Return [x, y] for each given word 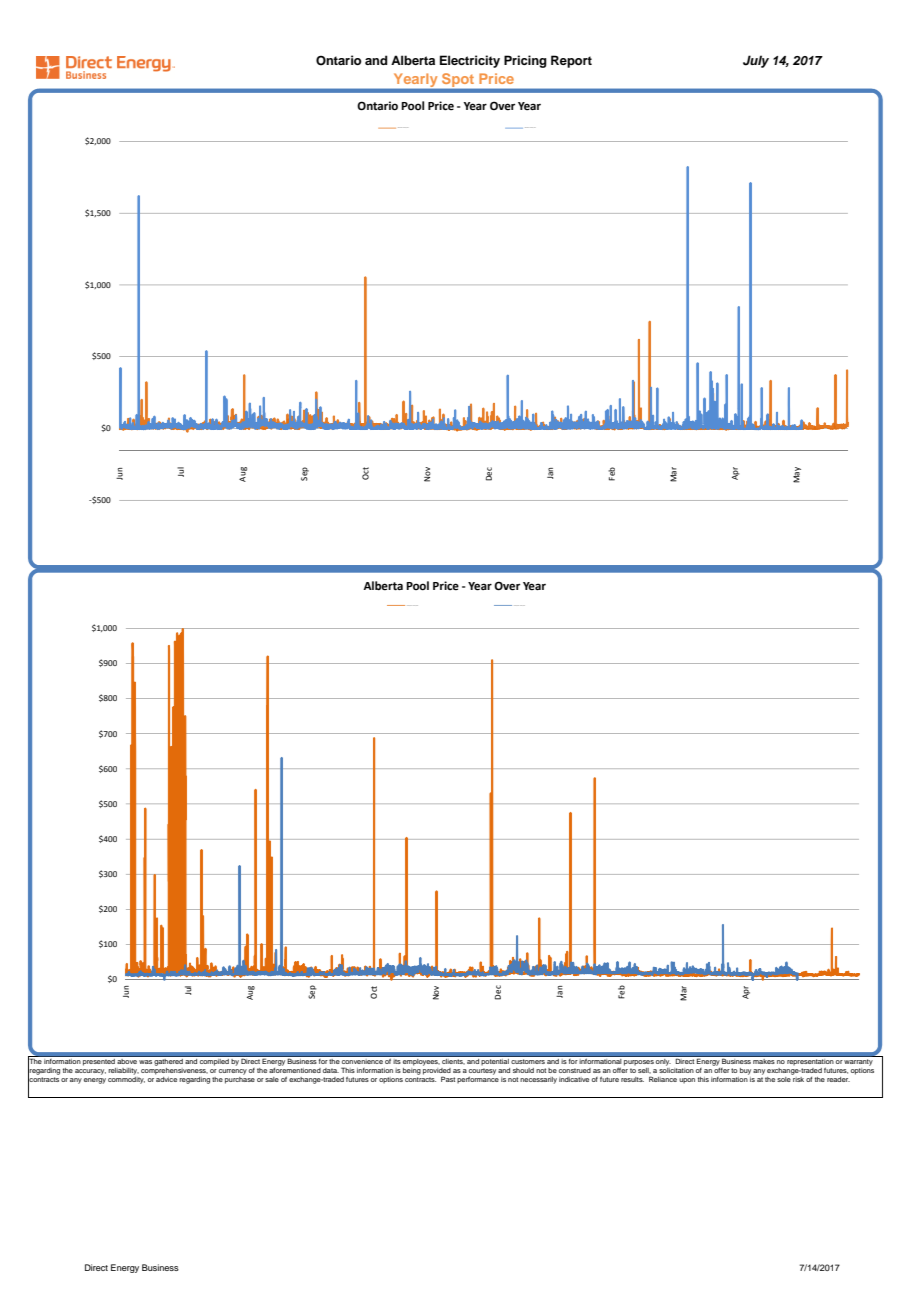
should [523, 1070]
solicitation [676, 1069]
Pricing [525, 61]
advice [166, 1078]
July [756, 61]
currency [233, 1072]
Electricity [470, 61]
